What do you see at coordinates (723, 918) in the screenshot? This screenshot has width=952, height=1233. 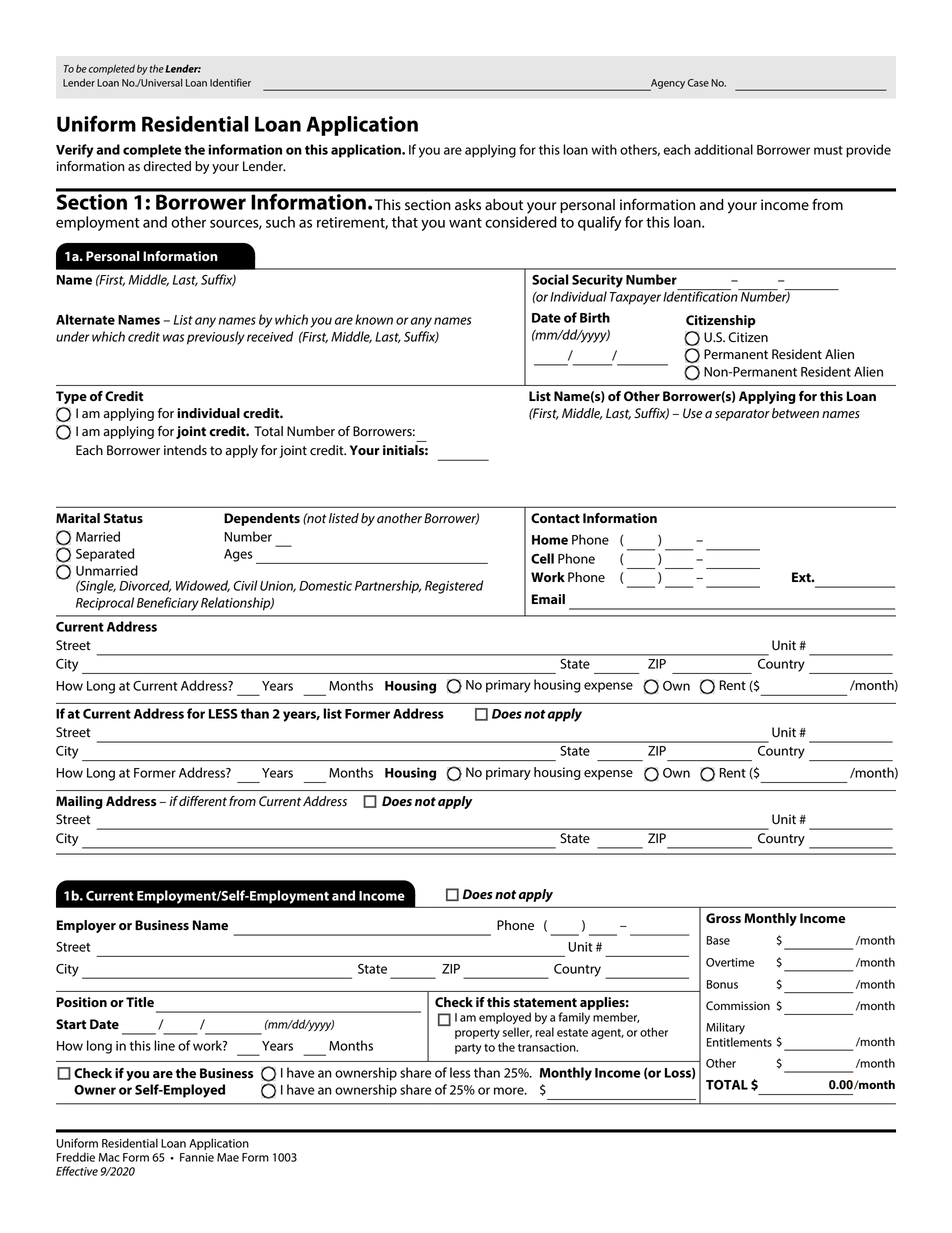 I see `Gross` at bounding box center [723, 918].
